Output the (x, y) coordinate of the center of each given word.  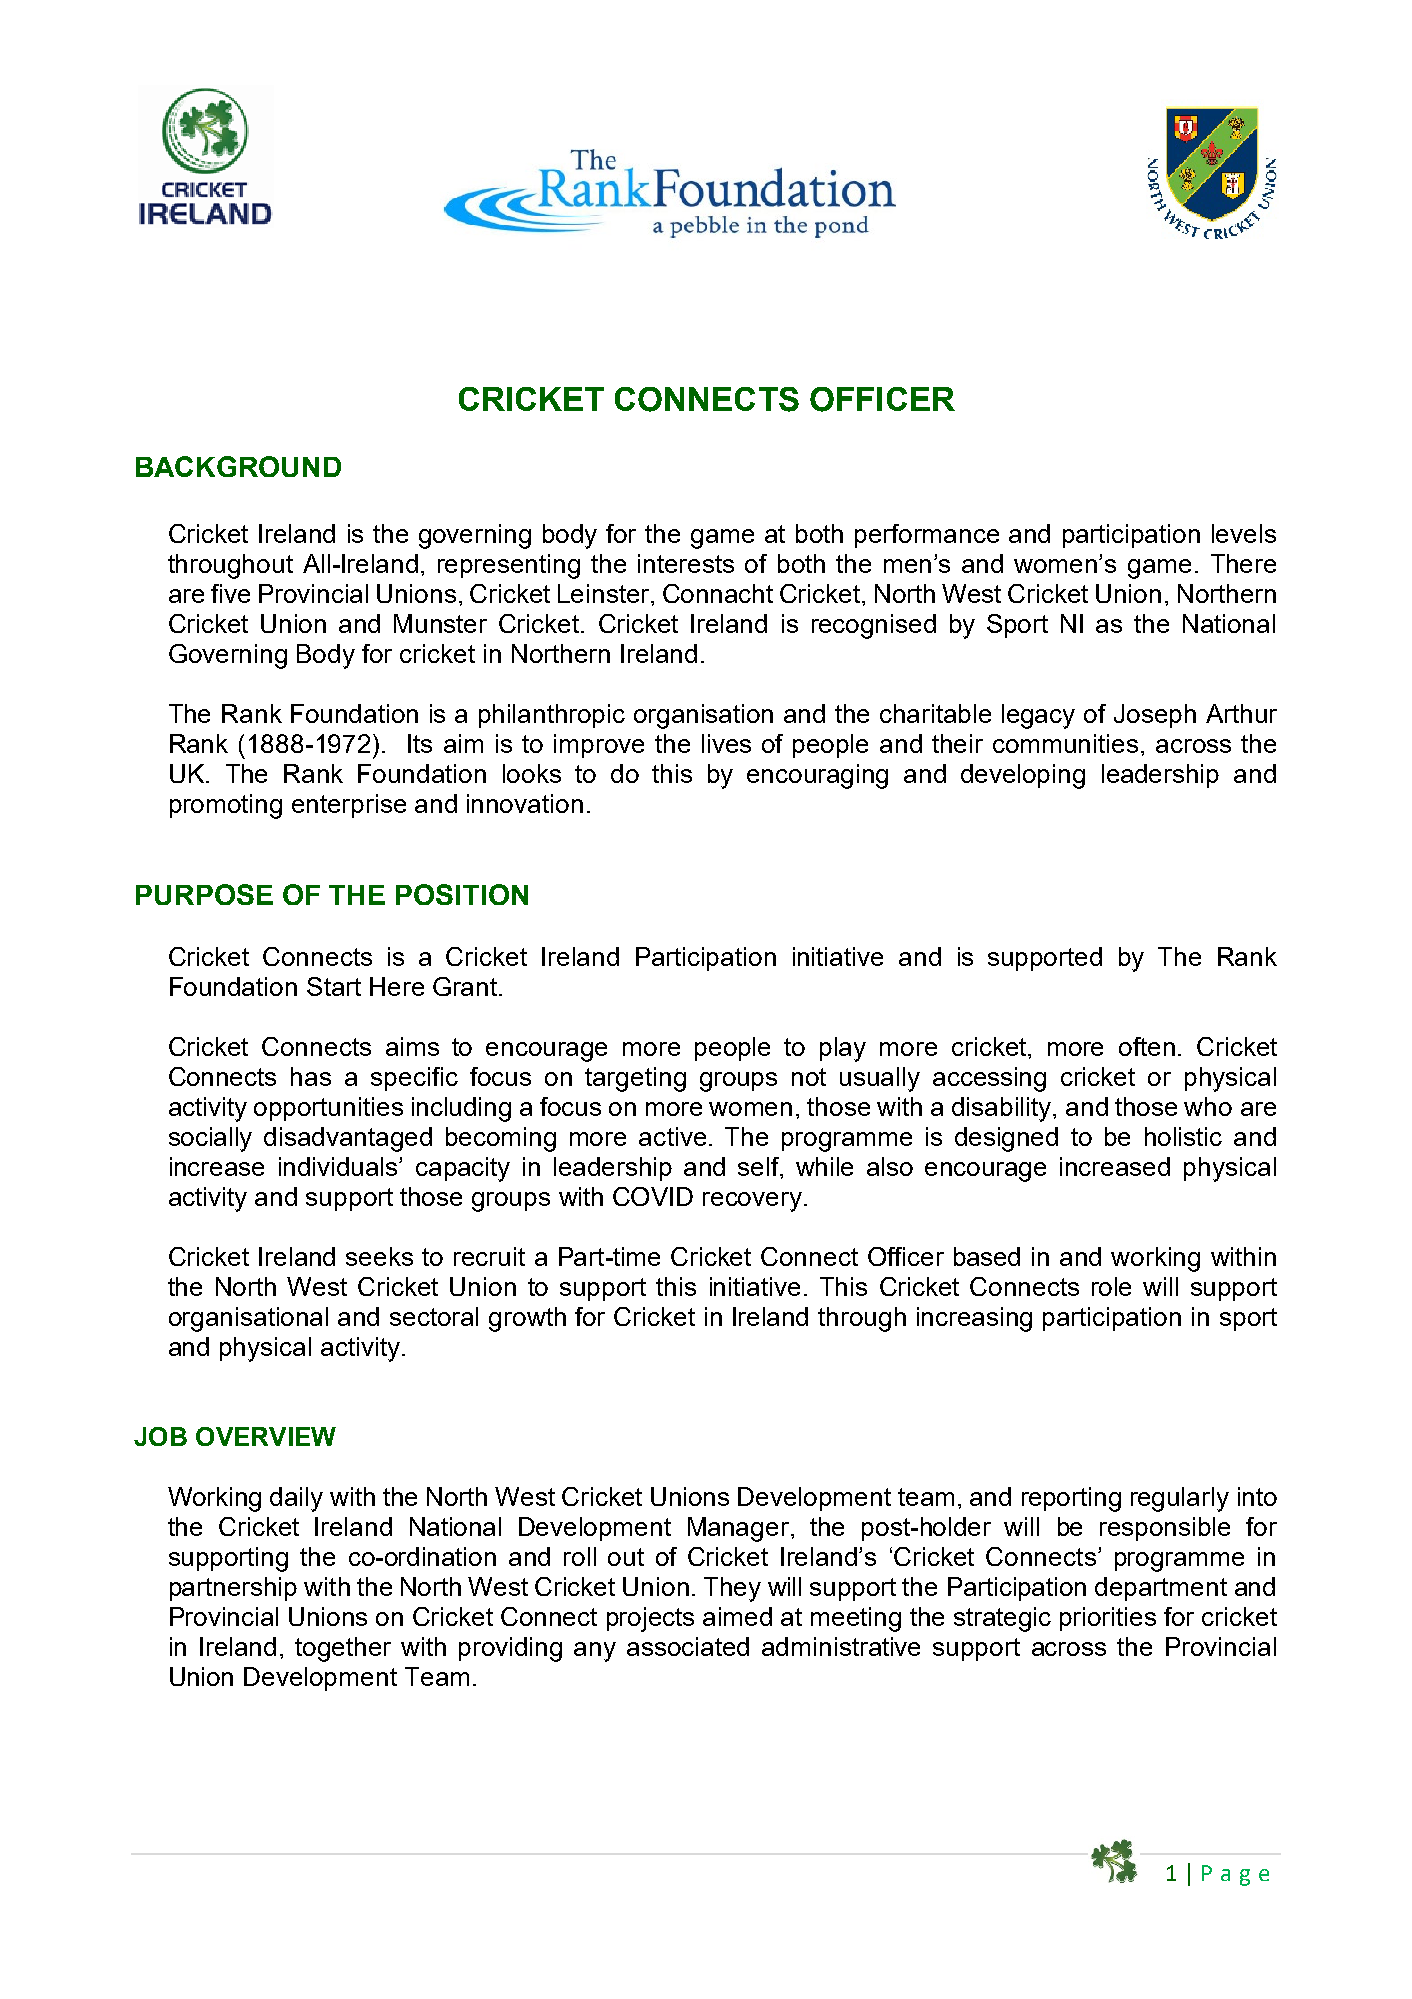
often (1147, 1046)
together (343, 1649)
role (1111, 1286)
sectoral (434, 1316)
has (311, 1076)
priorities (1108, 1619)
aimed (737, 1616)
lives (726, 743)
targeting (635, 1079)
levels (1244, 533)
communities (1065, 743)
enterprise (349, 806)
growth (527, 1319)
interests (686, 563)
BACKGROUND (238, 466)
